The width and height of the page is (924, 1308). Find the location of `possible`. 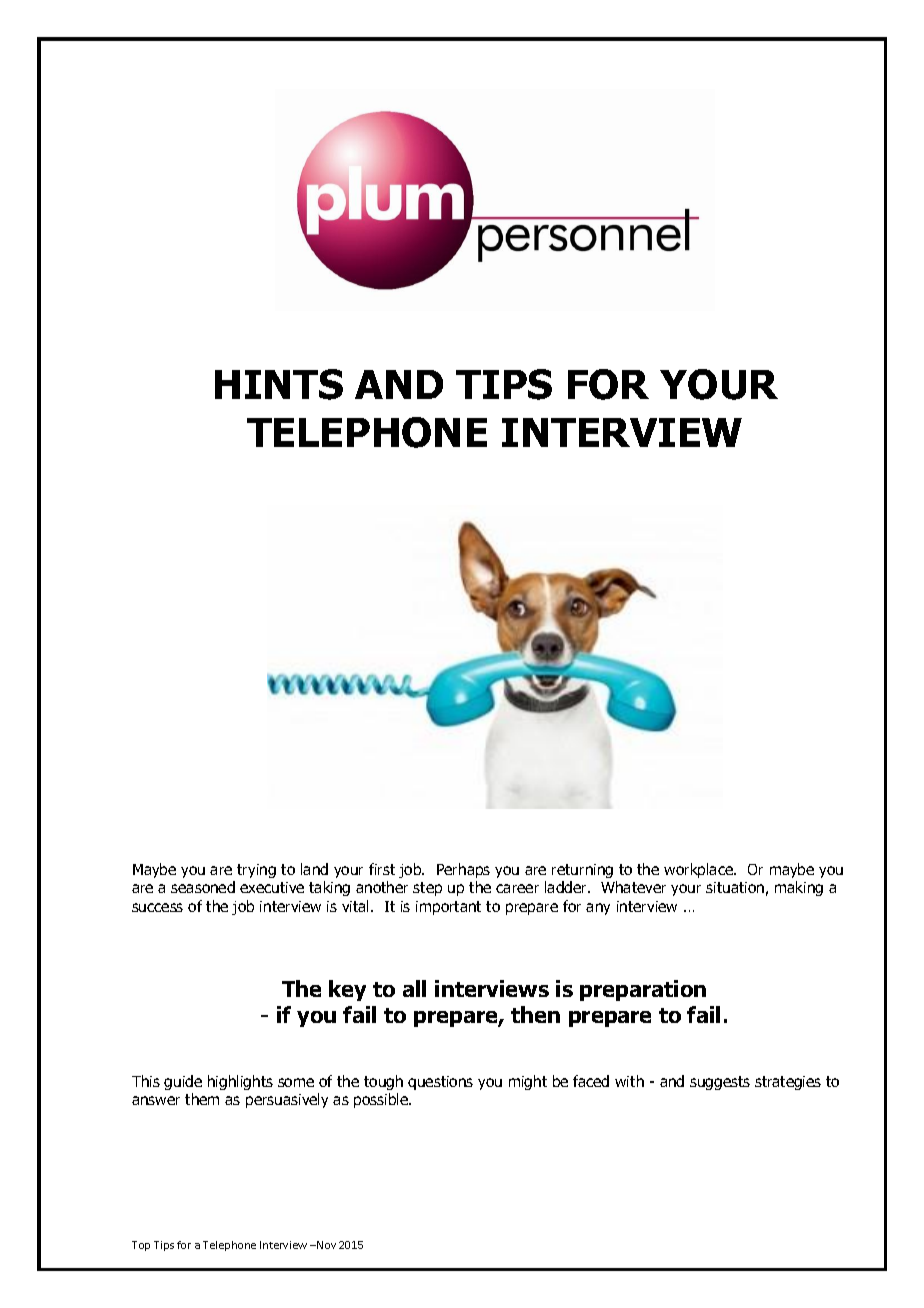

possible is located at coordinates (382, 1100).
